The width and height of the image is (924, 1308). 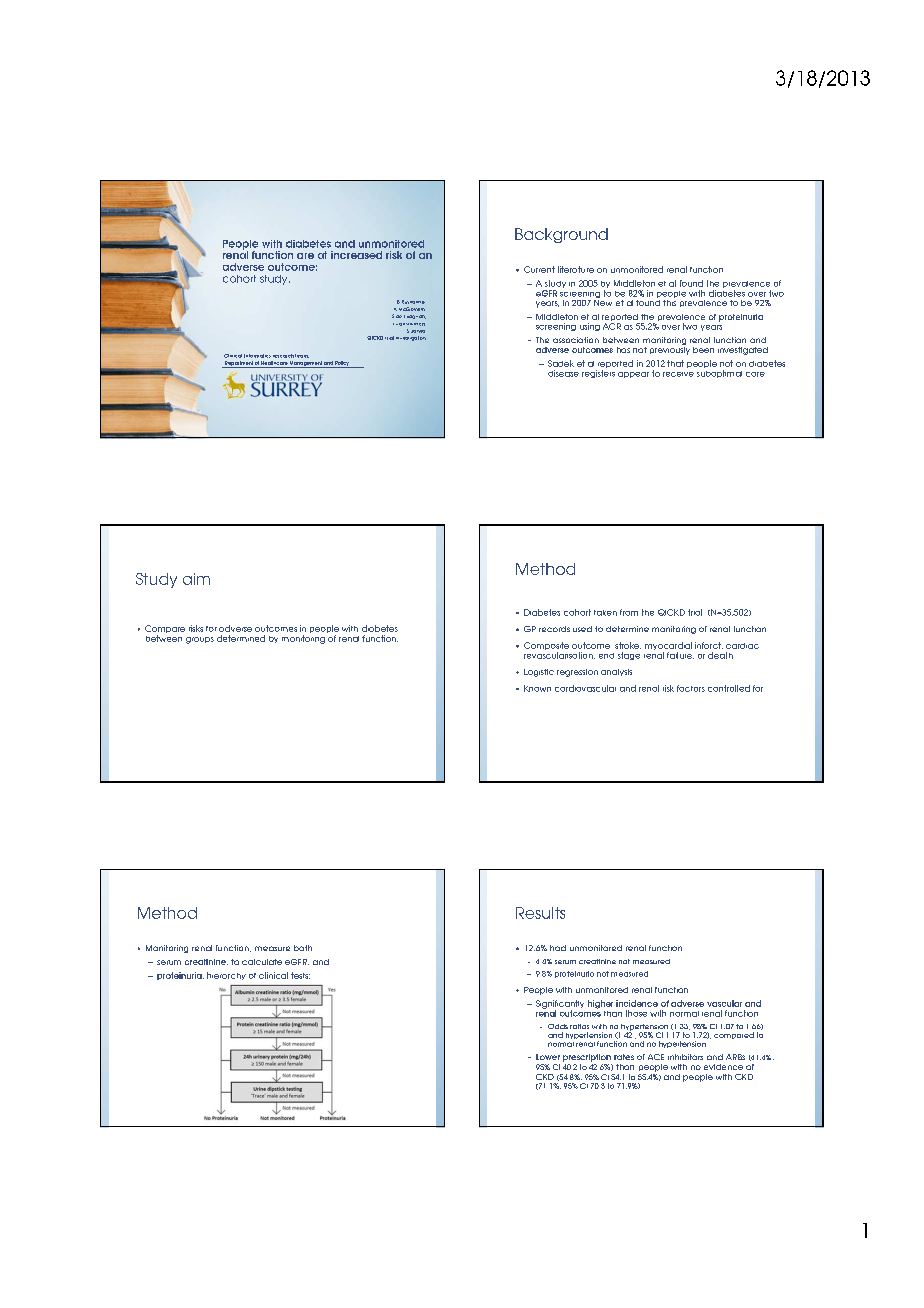 I want to click on groups, so click(x=200, y=640).
